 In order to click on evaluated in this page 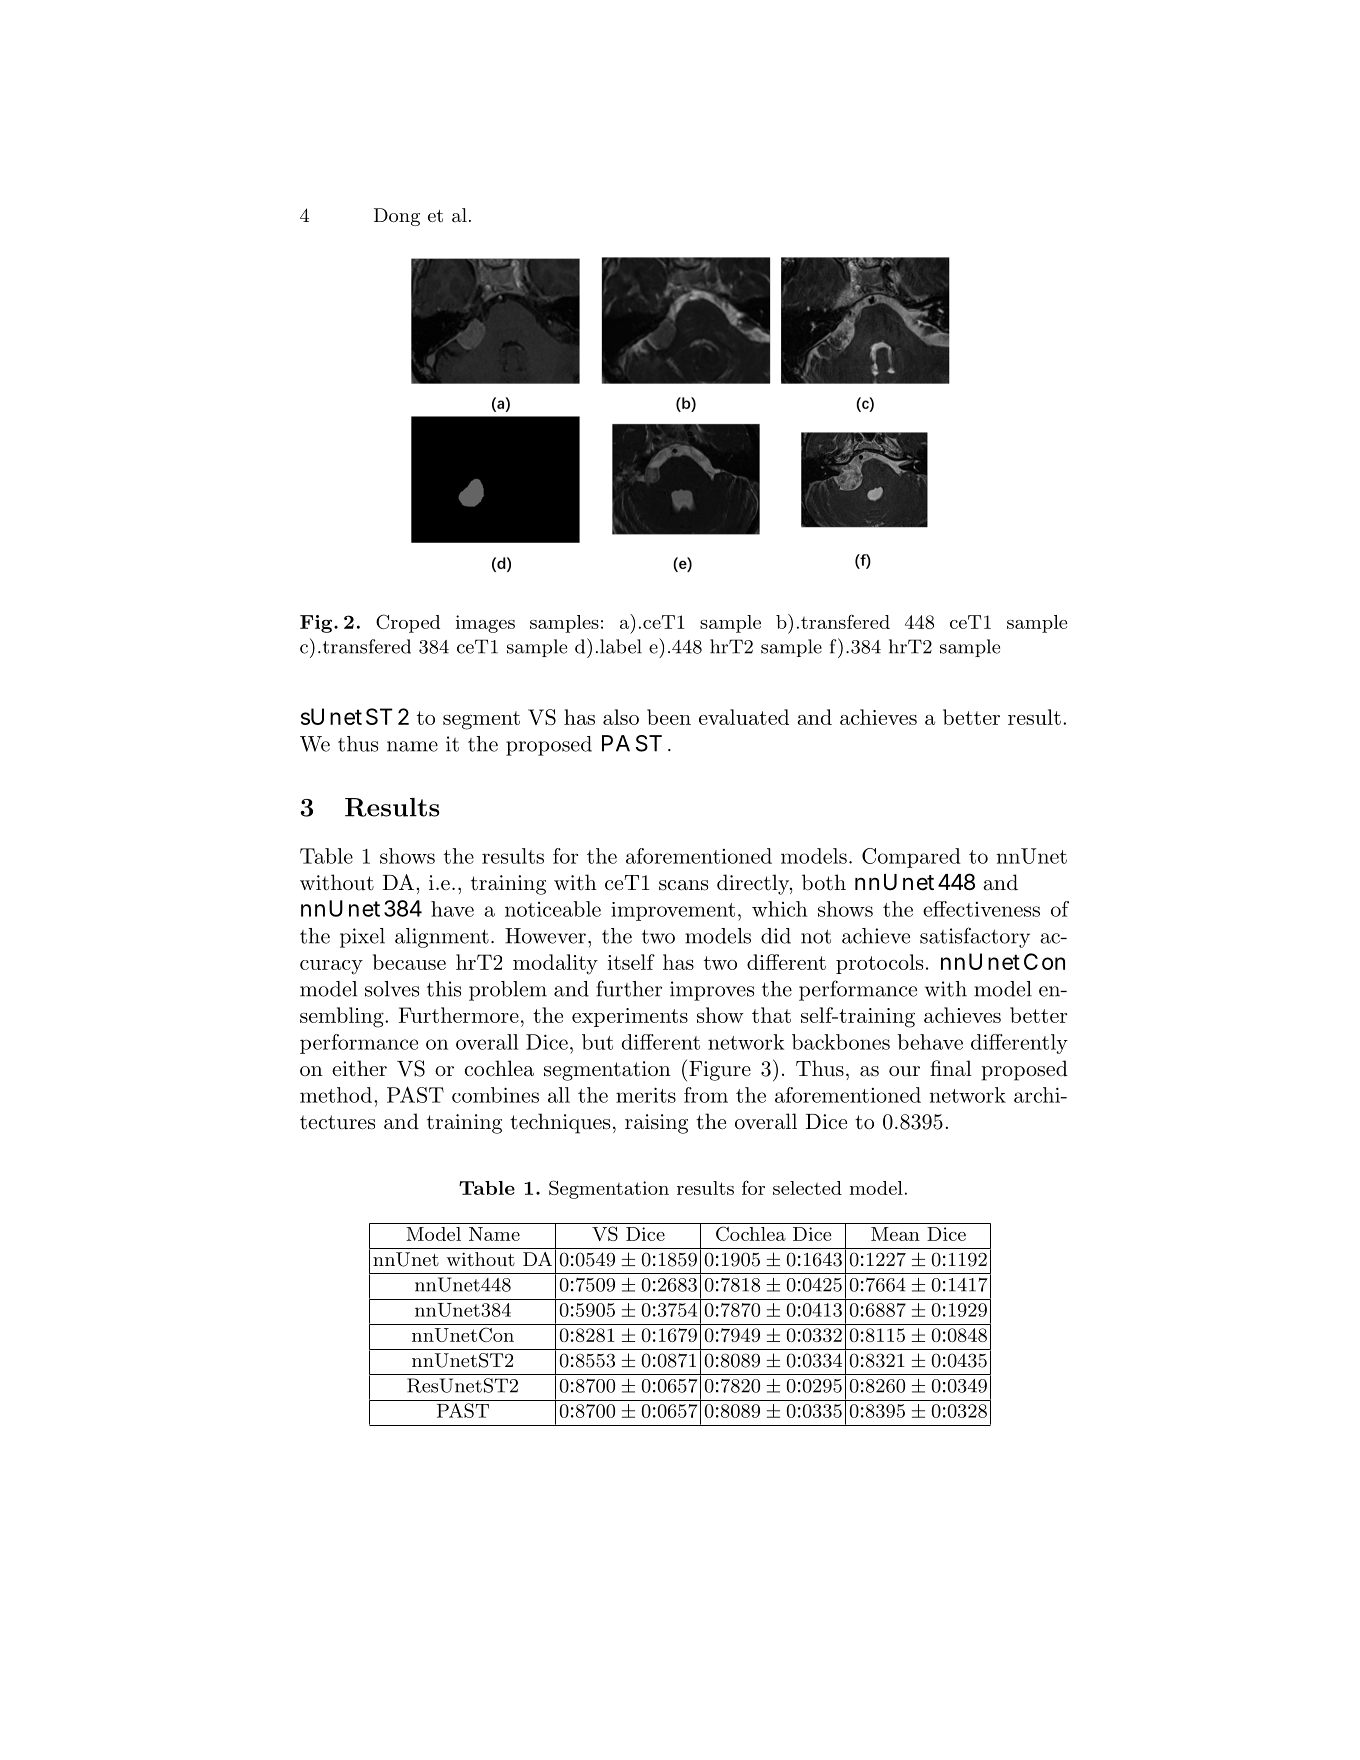, I will do `click(744, 717)`.
